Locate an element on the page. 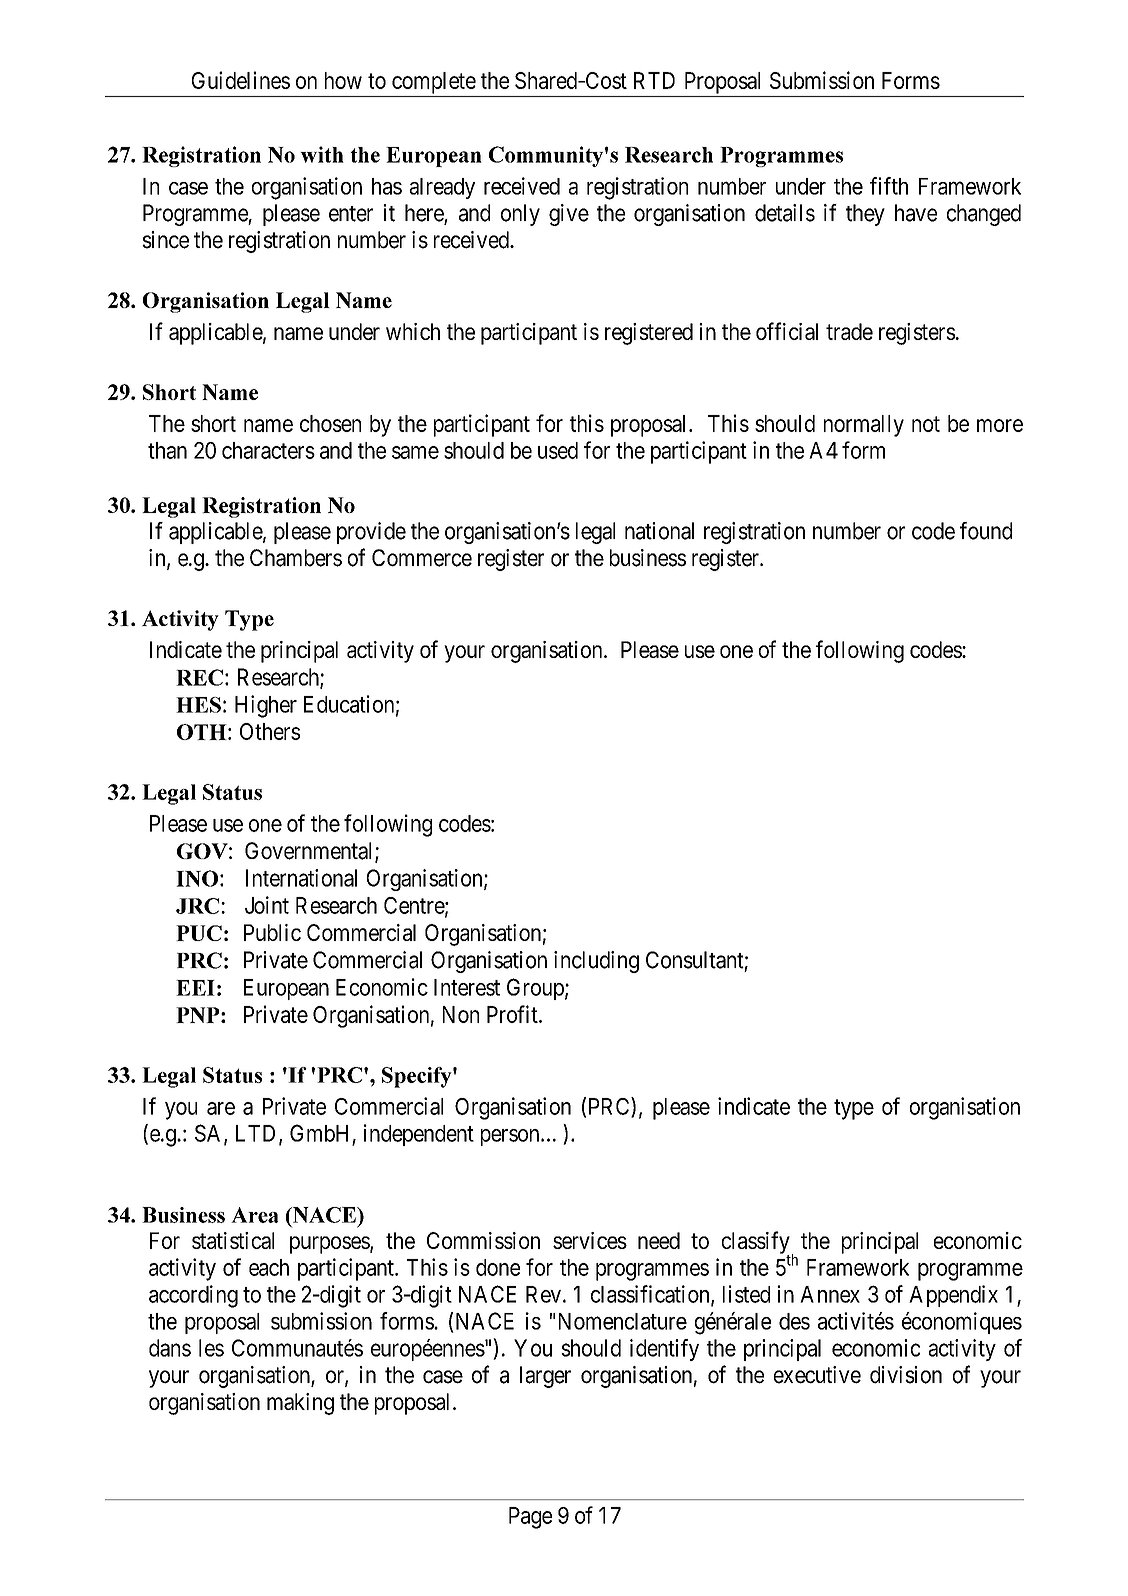  Governmental is located at coordinates (310, 852).
